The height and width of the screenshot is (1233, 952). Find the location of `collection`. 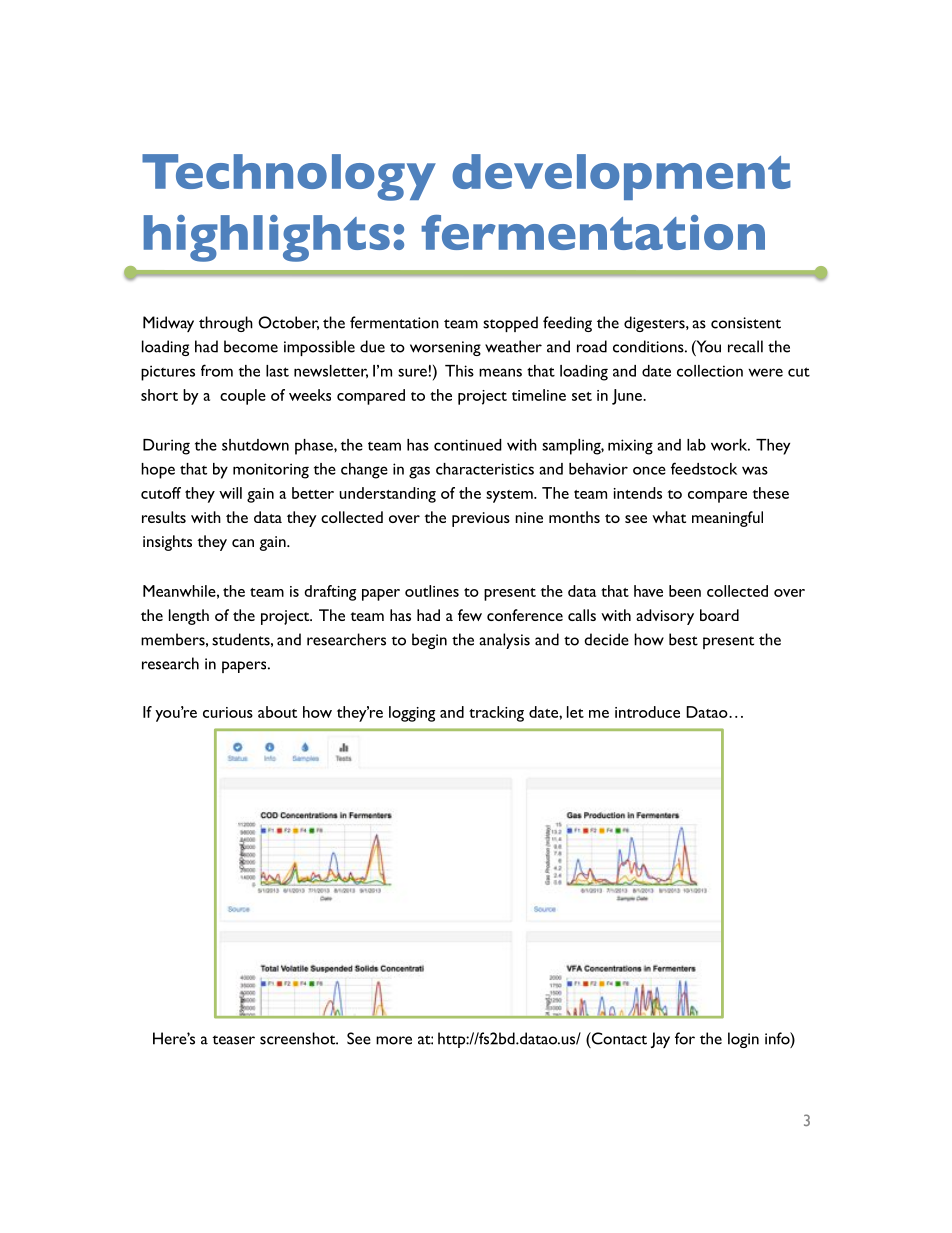

collection is located at coordinates (710, 371).
